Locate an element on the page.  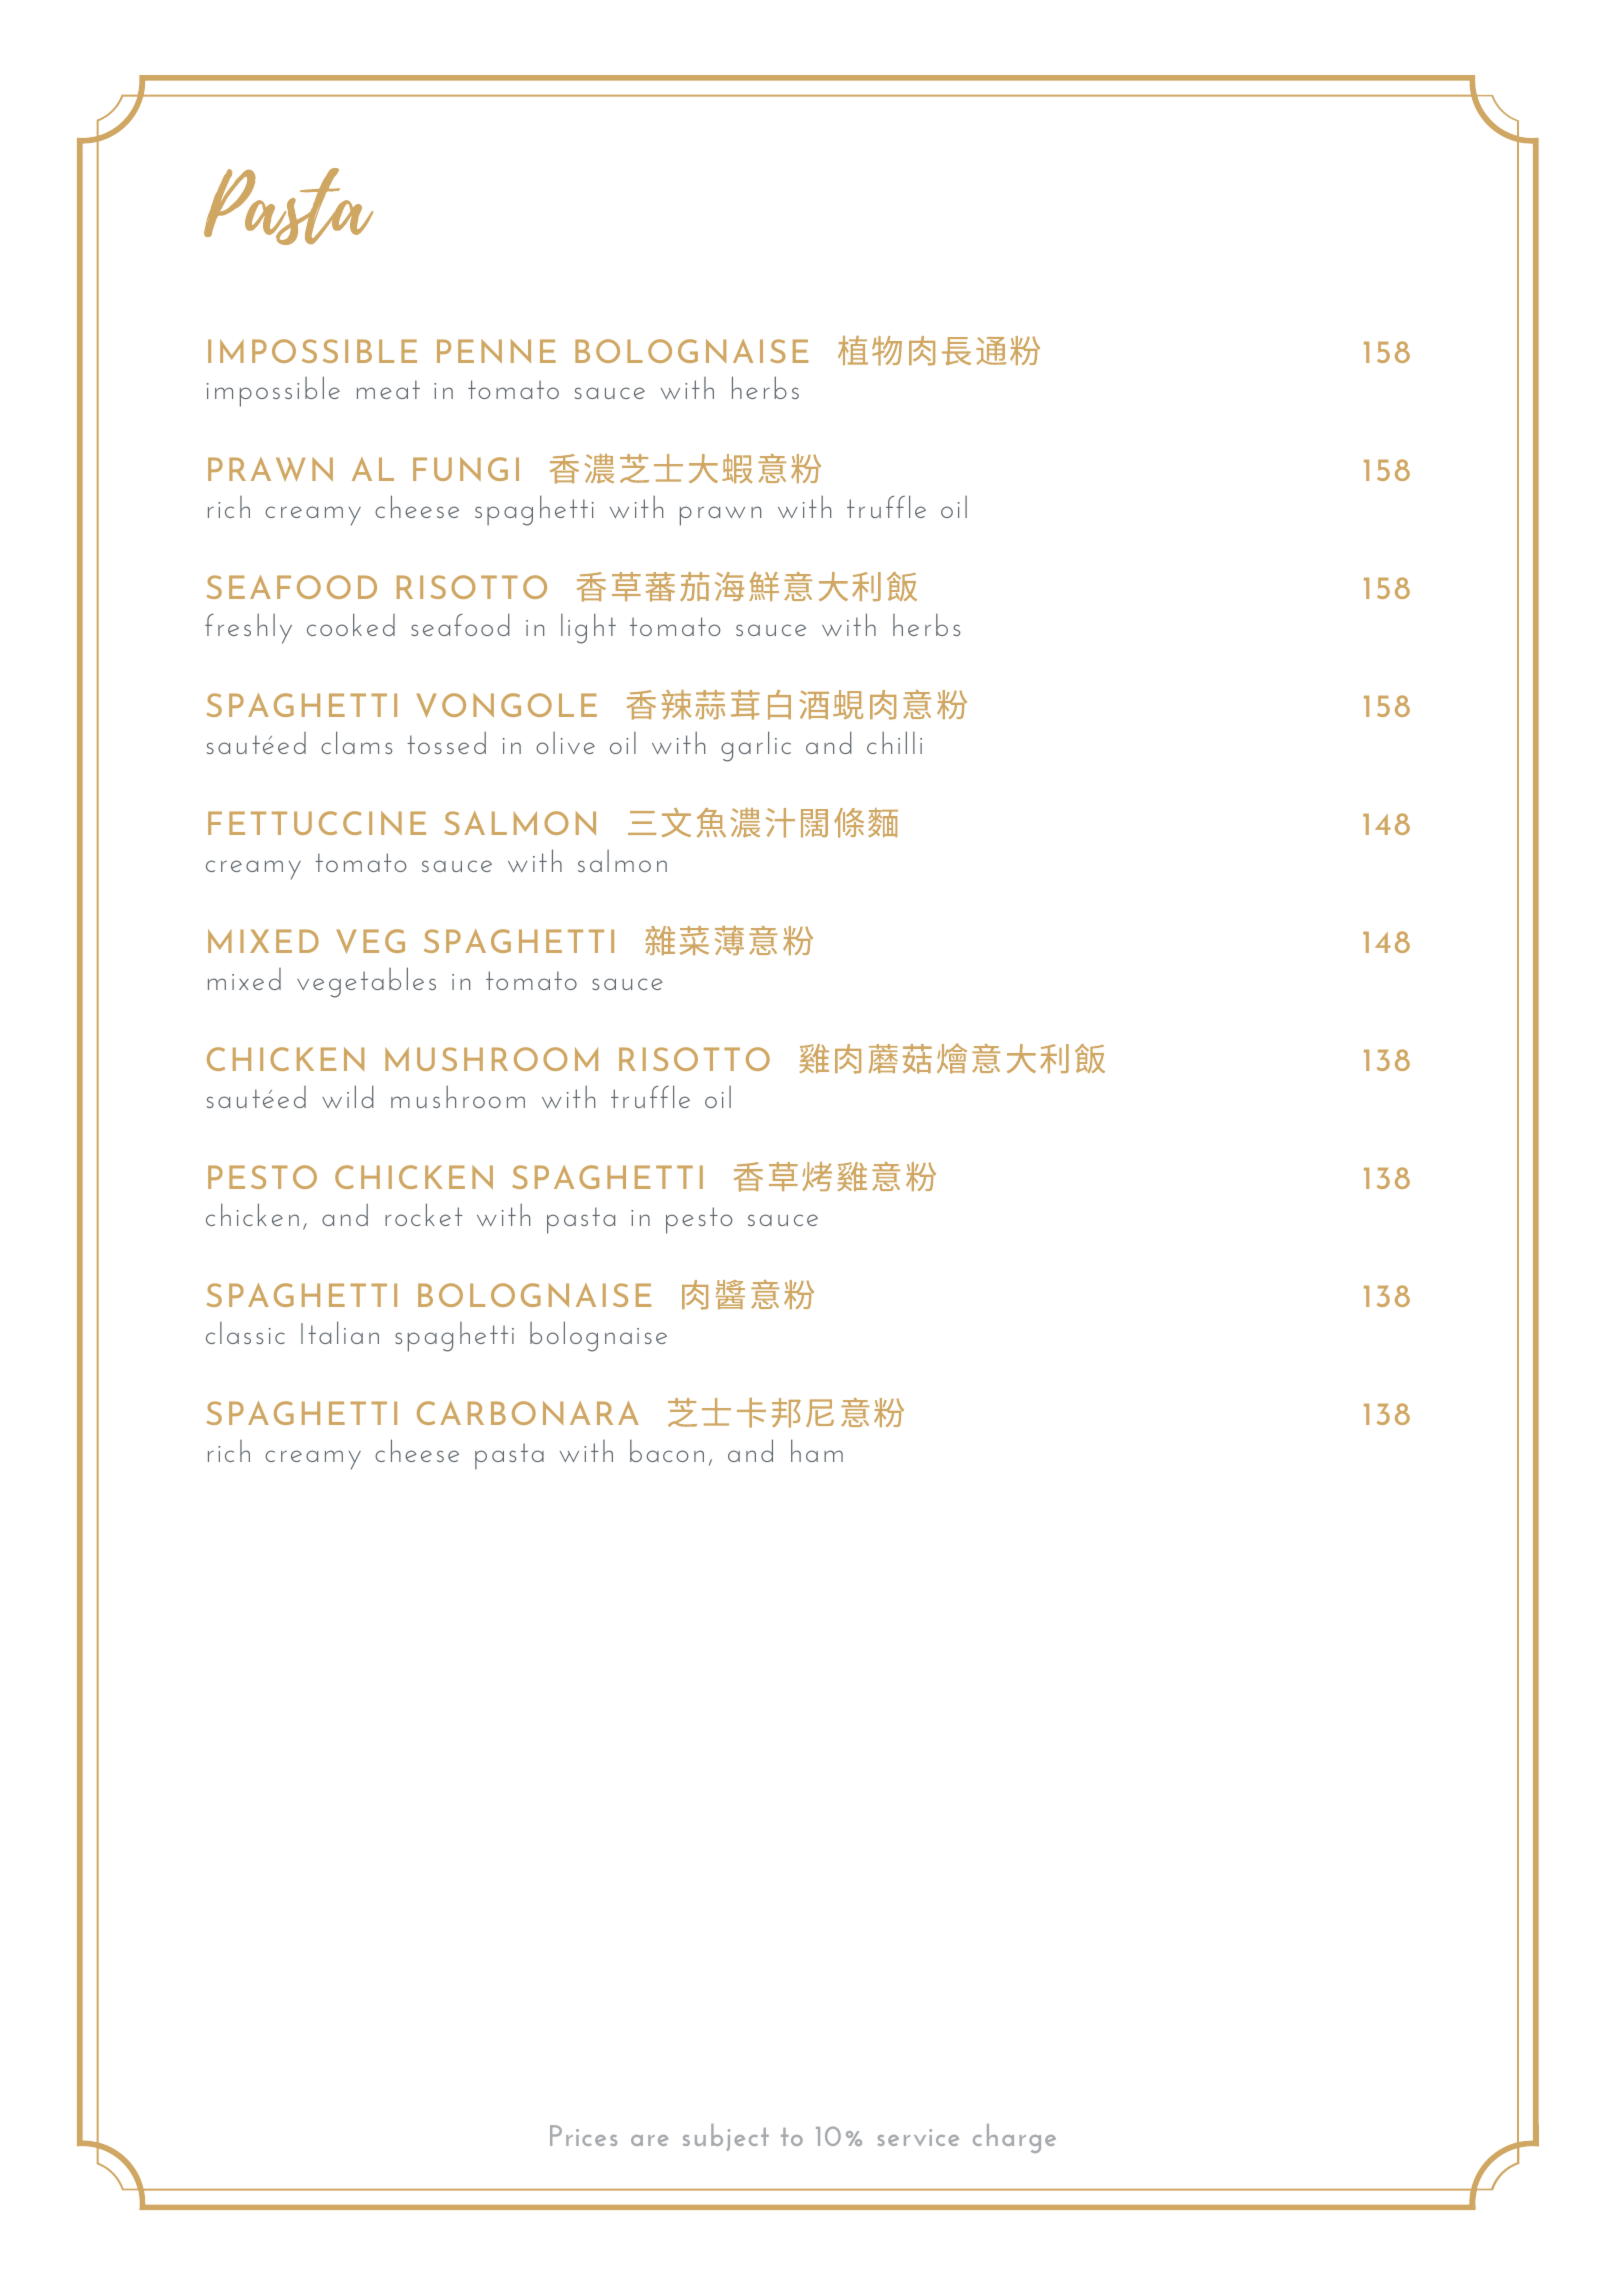
service is located at coordinates (918, 2137).
